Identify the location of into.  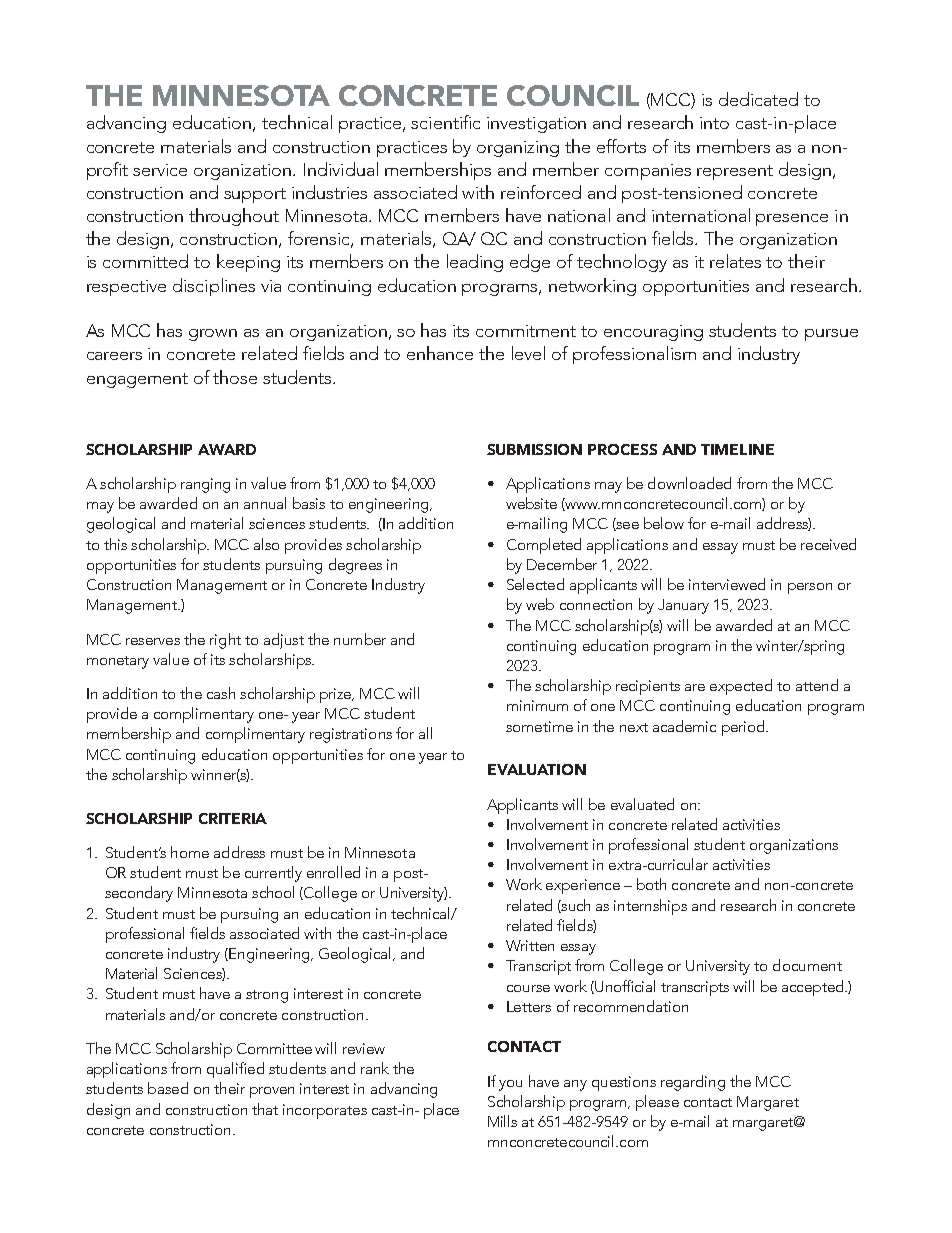
(714, 123).
